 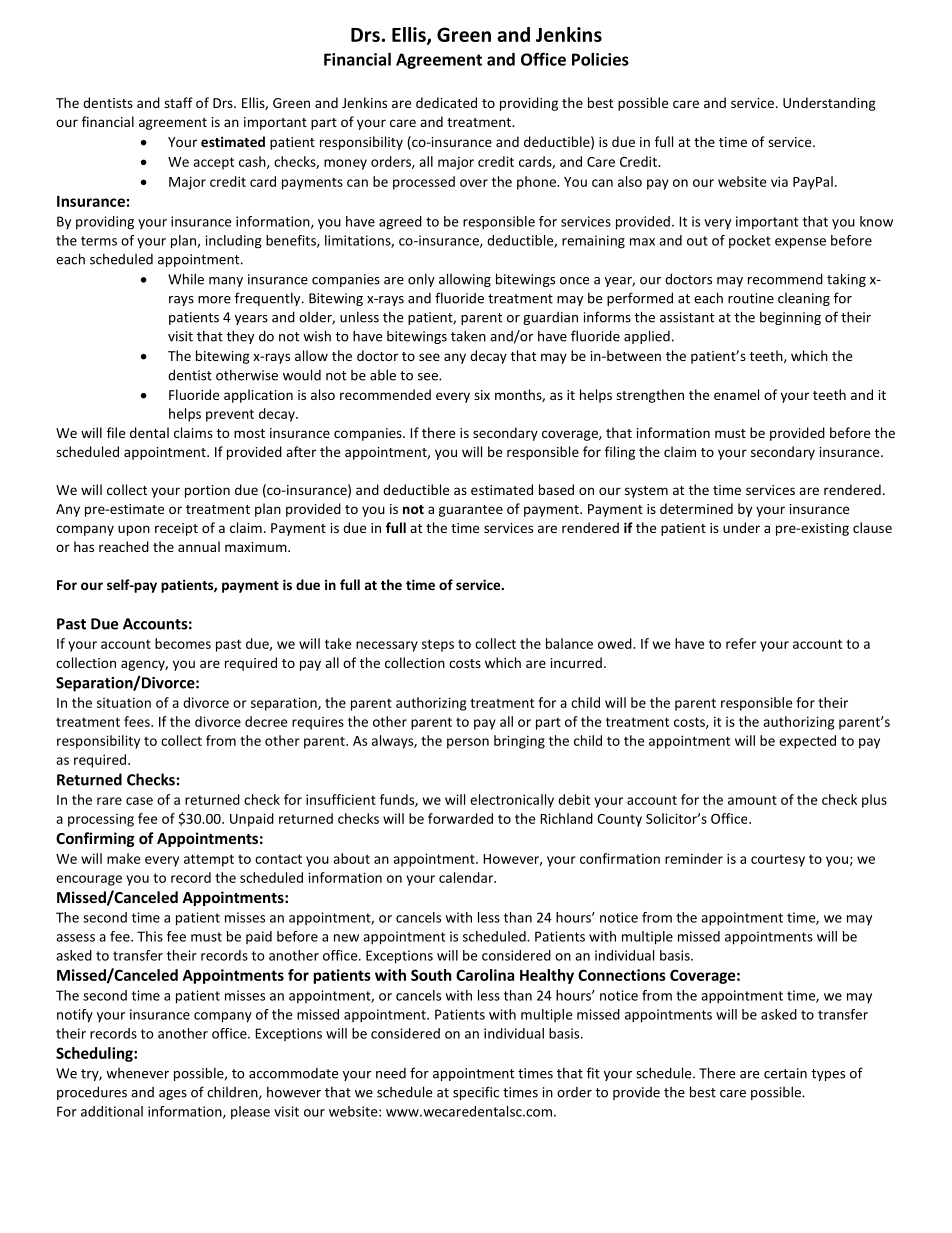 What do you see at coordinates (476, 1093) in the screenshot?
I see `specific` at bounding box center [476, 1093].
